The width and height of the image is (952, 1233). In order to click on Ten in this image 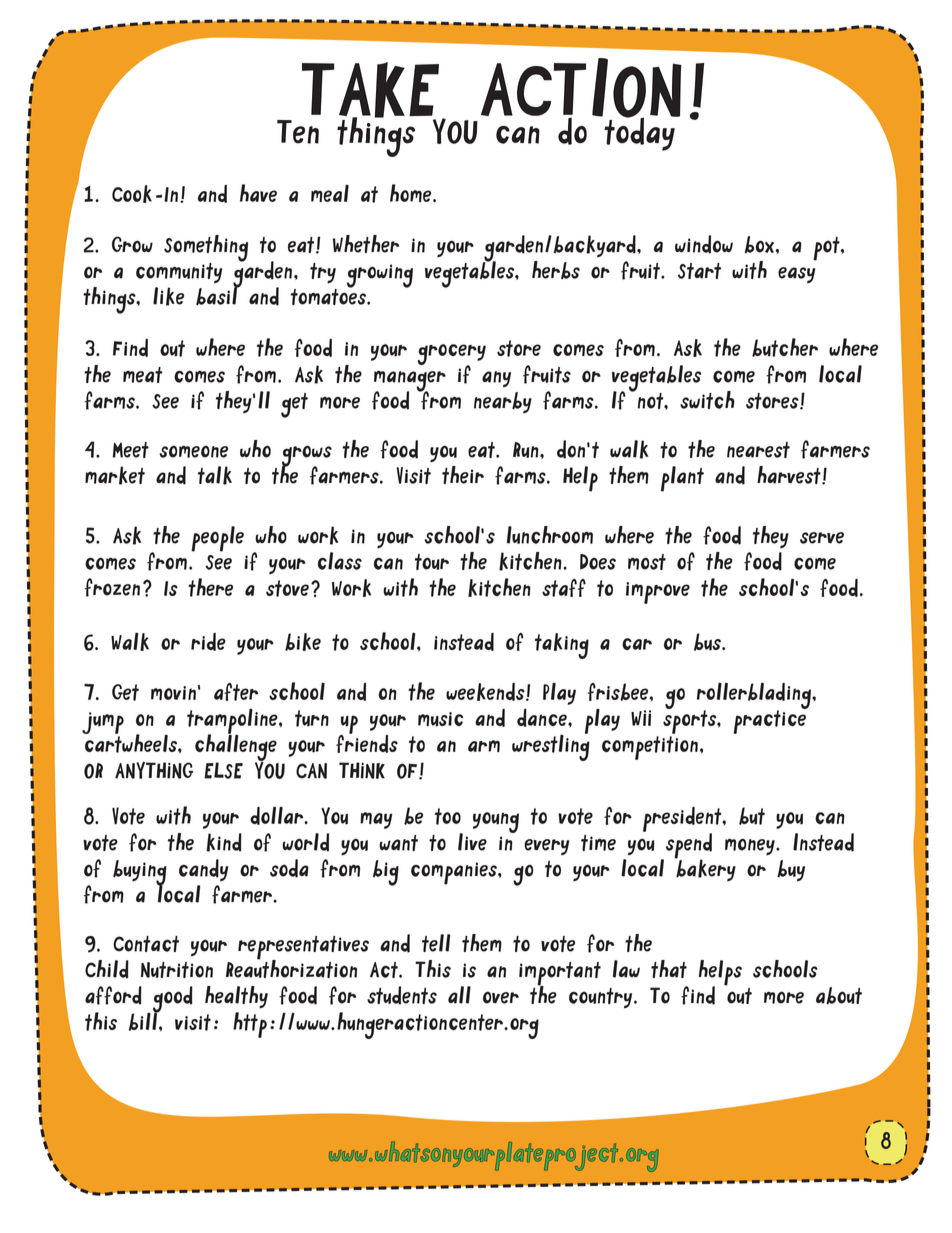, I will do `click(298, 132)`.
